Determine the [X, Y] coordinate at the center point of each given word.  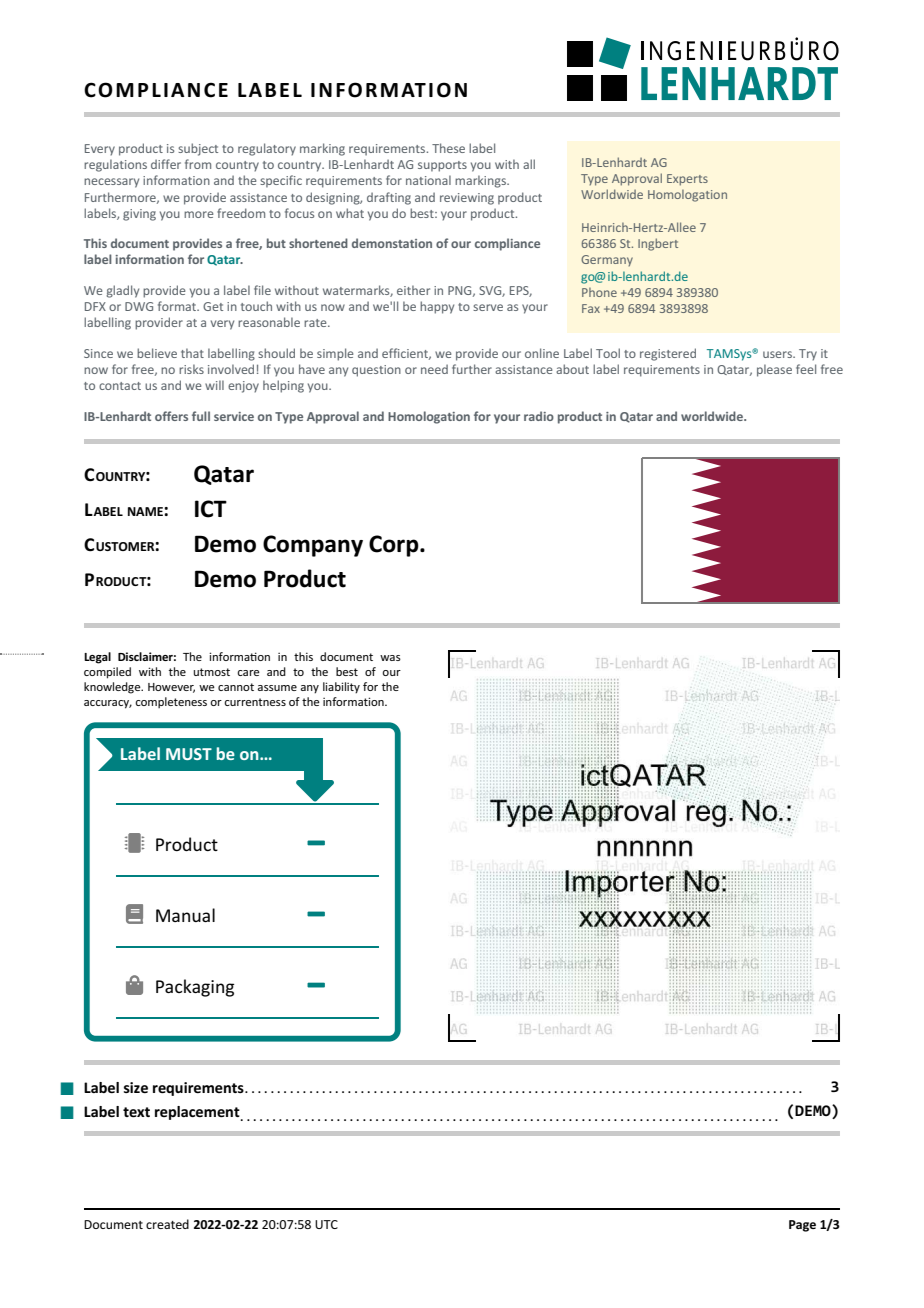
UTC [326, 1224]
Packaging [195, 988]
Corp [395, 546]
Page [802, 1226]
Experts [687, 180]
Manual [185, 915]
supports [442, 166]
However [171, 688]
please [774, 370]
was [390, 658]
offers [171, 416]
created [167, 1224]
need [434, 369]
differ [166, 164]
